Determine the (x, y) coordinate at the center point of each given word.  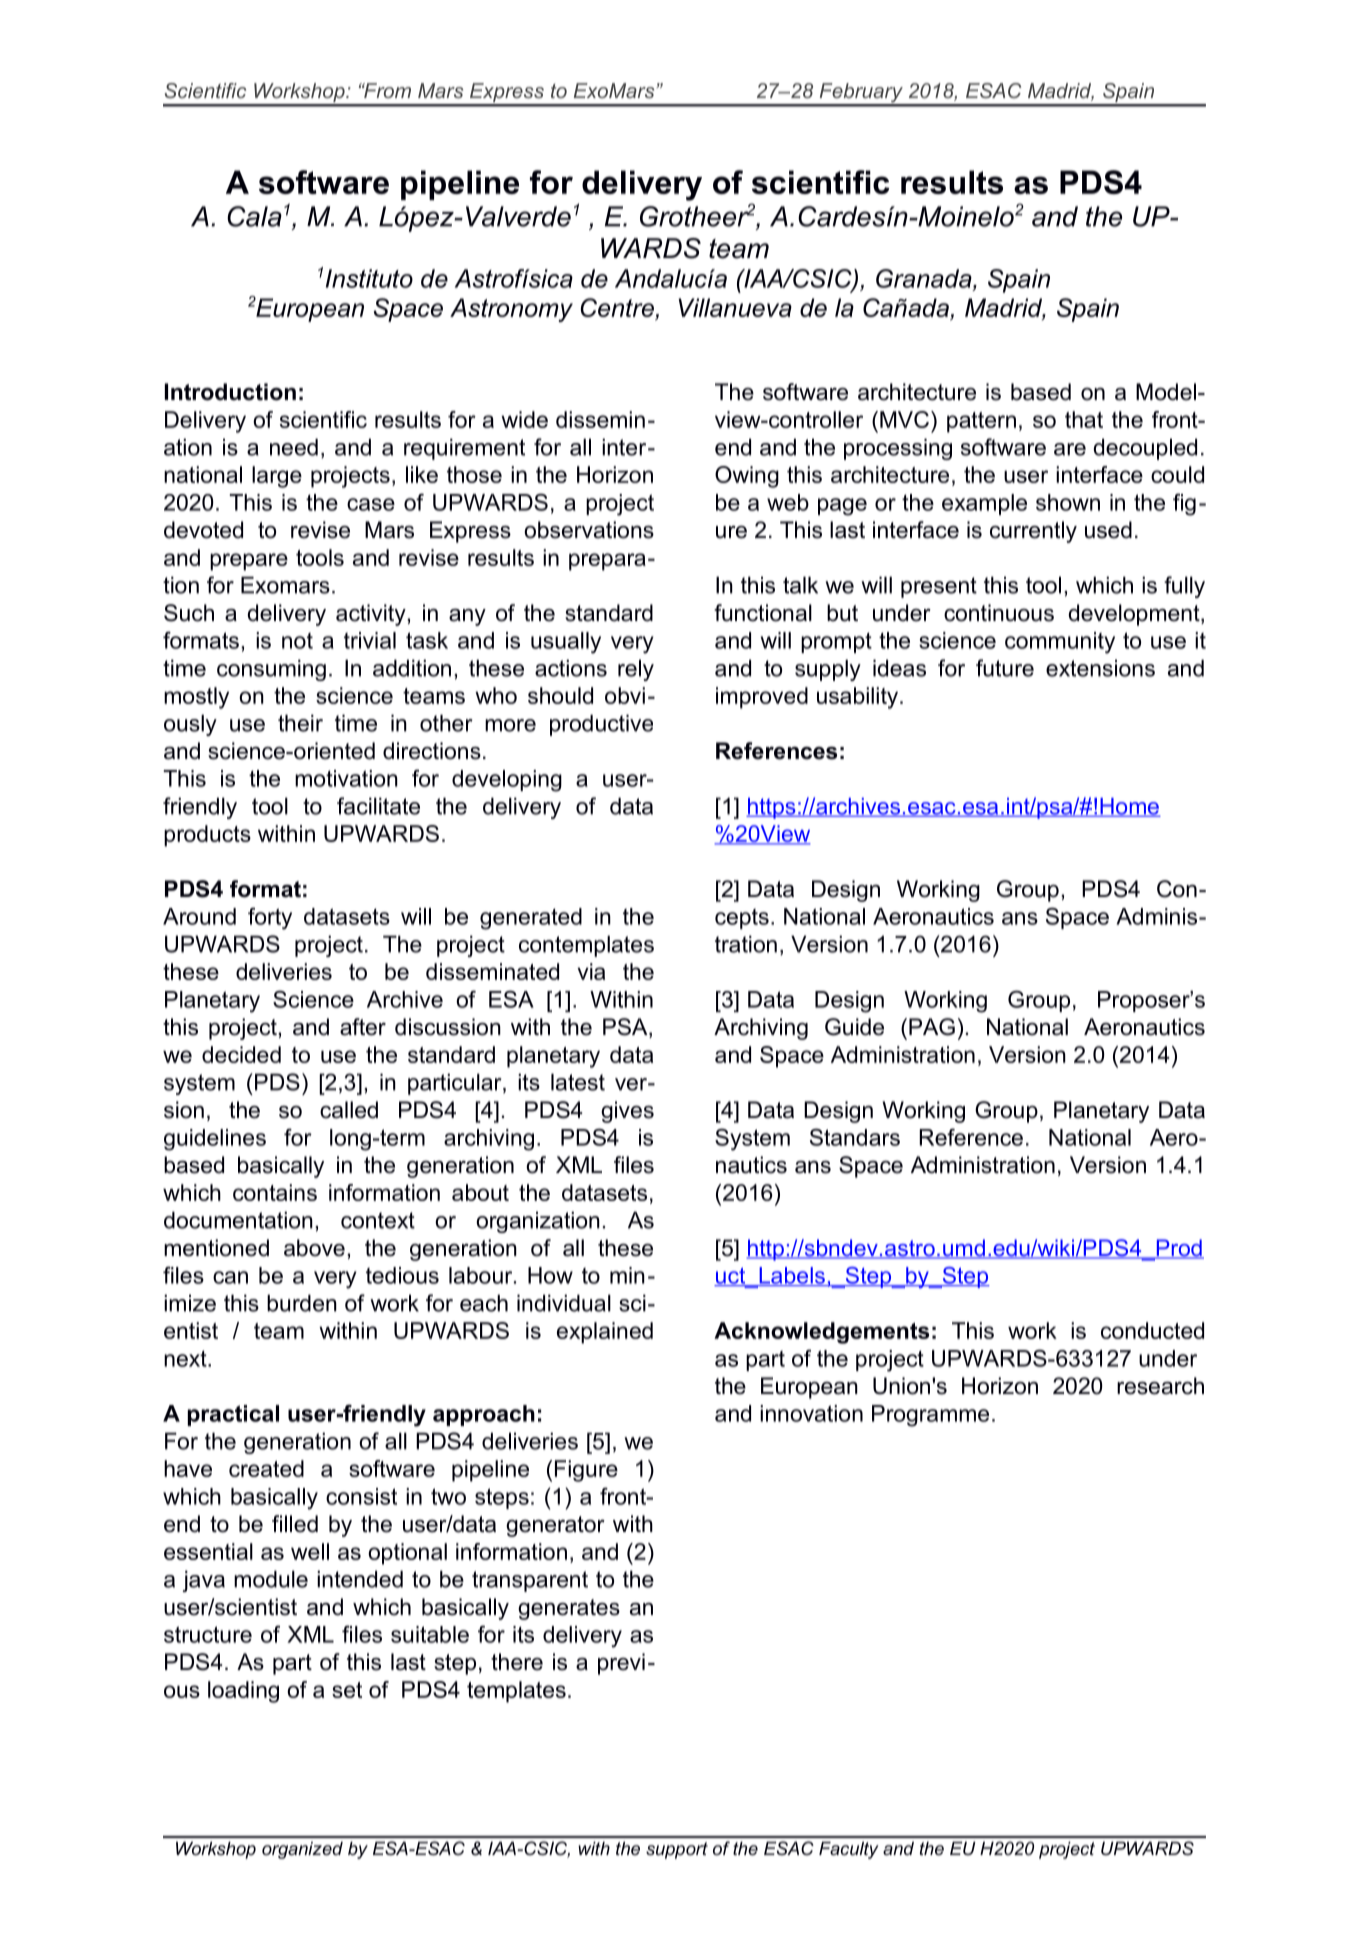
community (1060, 643)
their (300, 723)
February (861, 94)
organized (302, 1850)
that (1084, 419)
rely (636, 670)
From (386, 90)
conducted (1152, 1330)
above (314, 1248)
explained (605, 1333)
